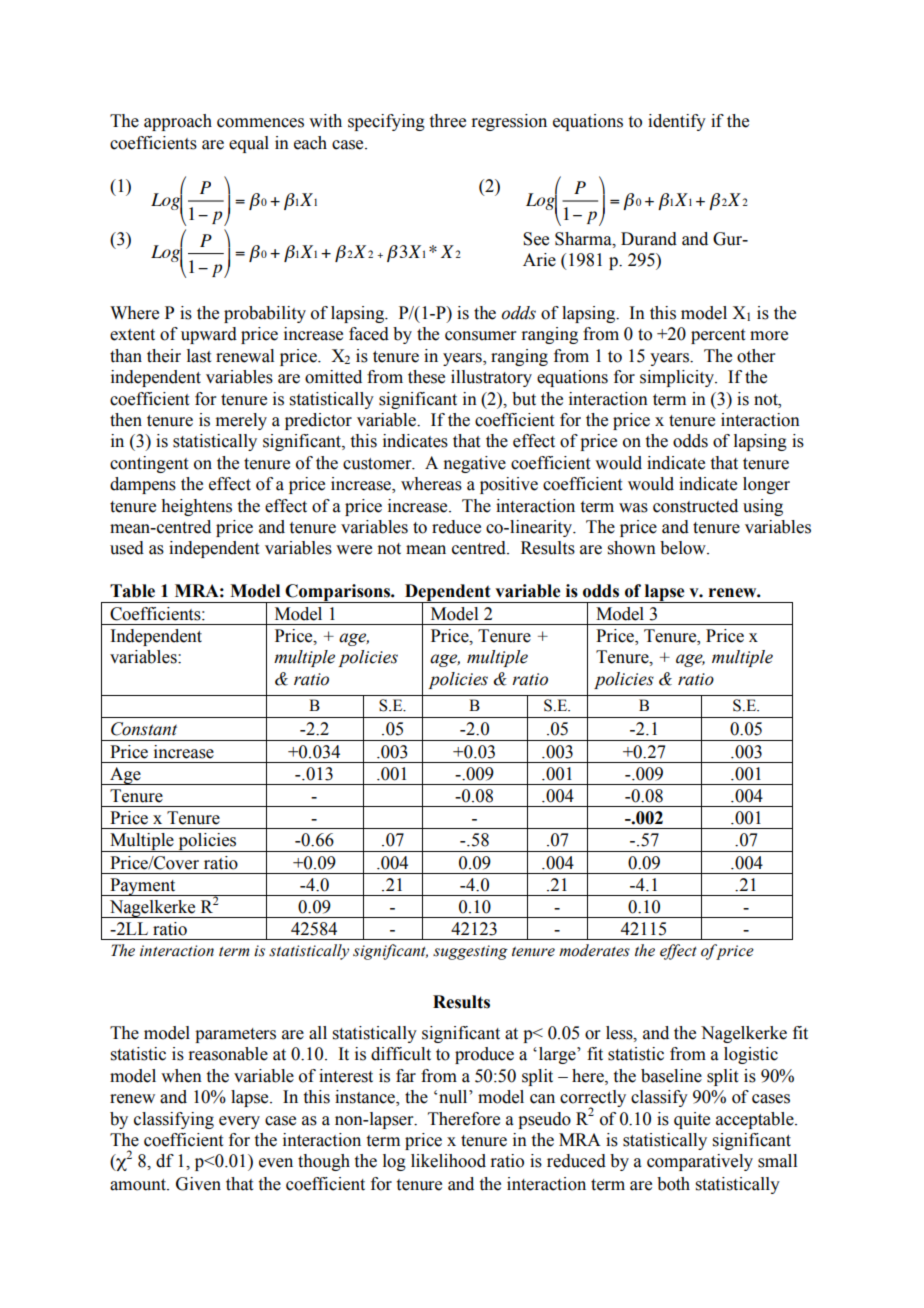 This screenshot has height=1308, width=924. I want to click on three, so click(448, 121).
